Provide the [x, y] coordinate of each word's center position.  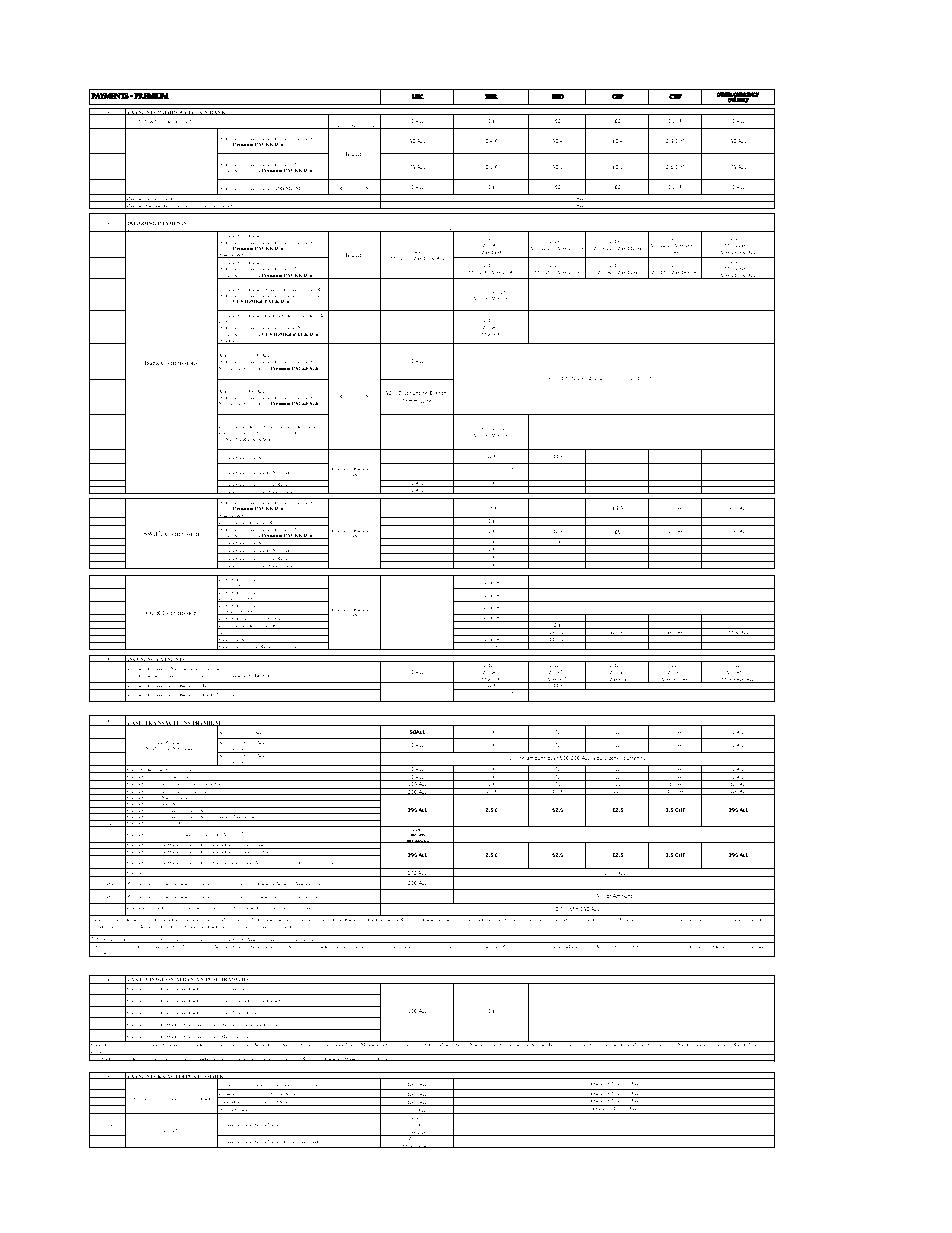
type [184, 229]
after [698, 945]
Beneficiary [564, 229]
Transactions [167, 723]
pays [587, 230]
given [159, 1099]
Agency [231, 835]
